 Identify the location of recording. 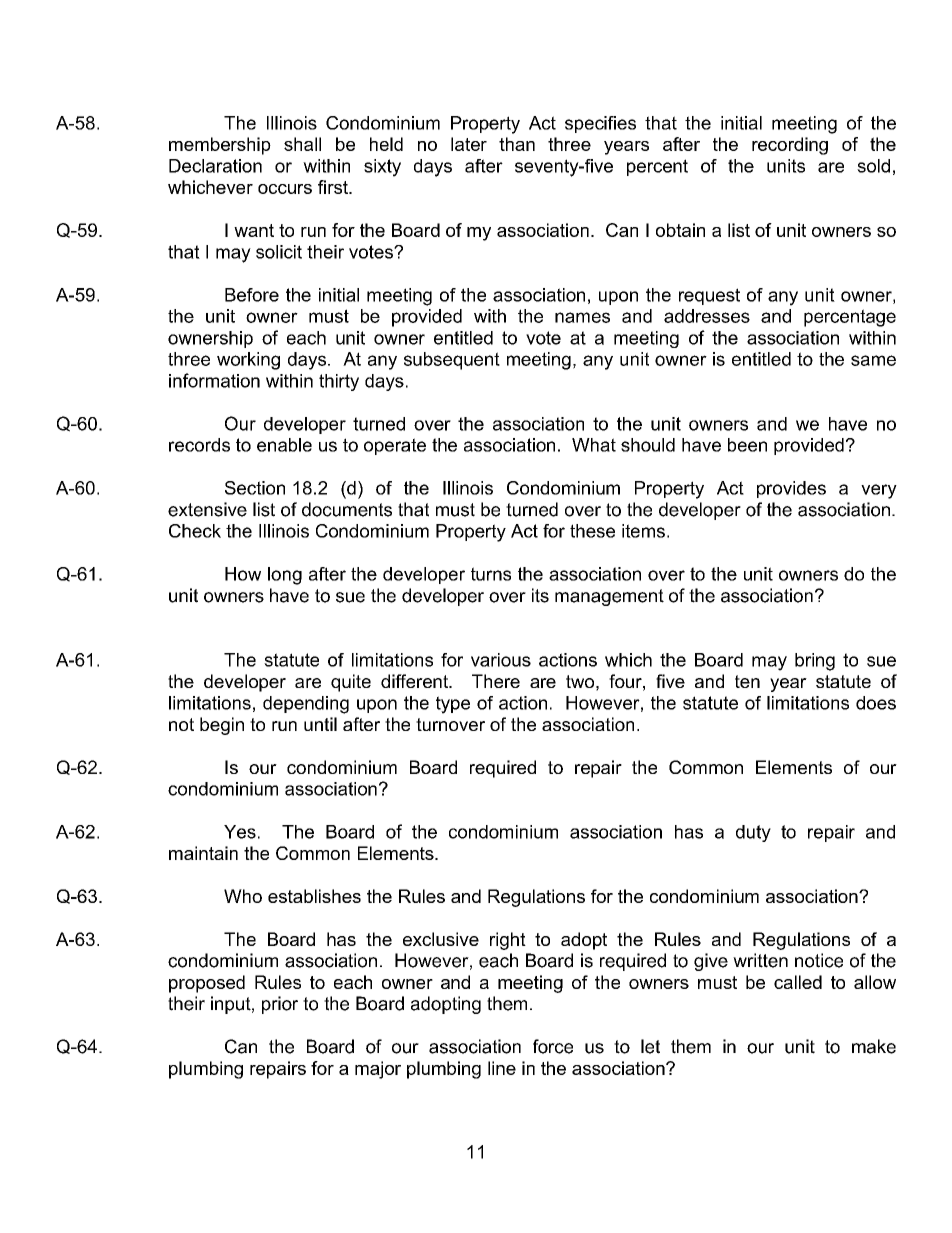
(790, 146).
